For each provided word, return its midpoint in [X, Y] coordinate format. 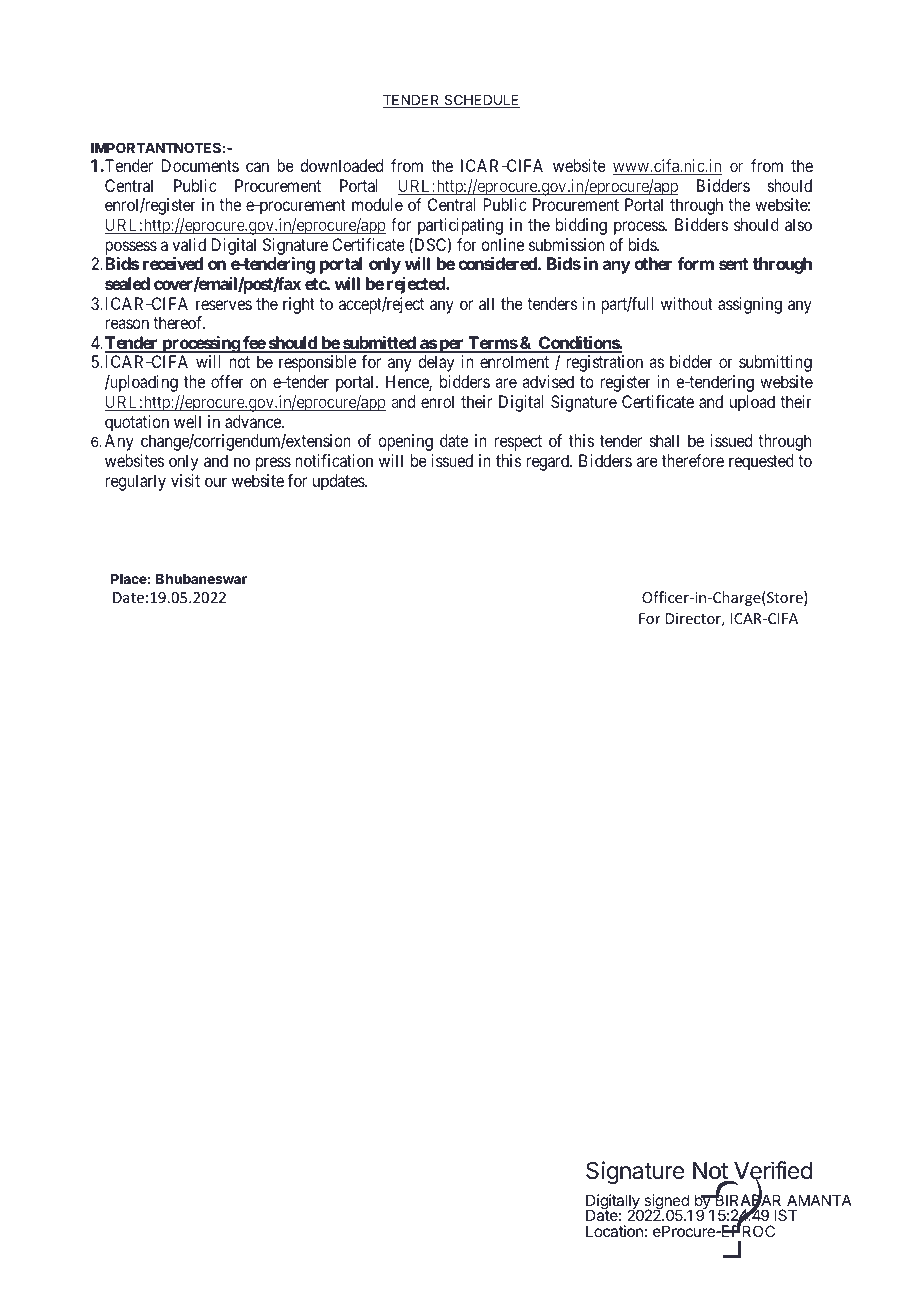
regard [549, 462]
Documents [200, 165]
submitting [775, 363]
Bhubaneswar [201, 579]
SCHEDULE [481, 101]
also [798, 224]
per [451, 346]
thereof [179, 322]
